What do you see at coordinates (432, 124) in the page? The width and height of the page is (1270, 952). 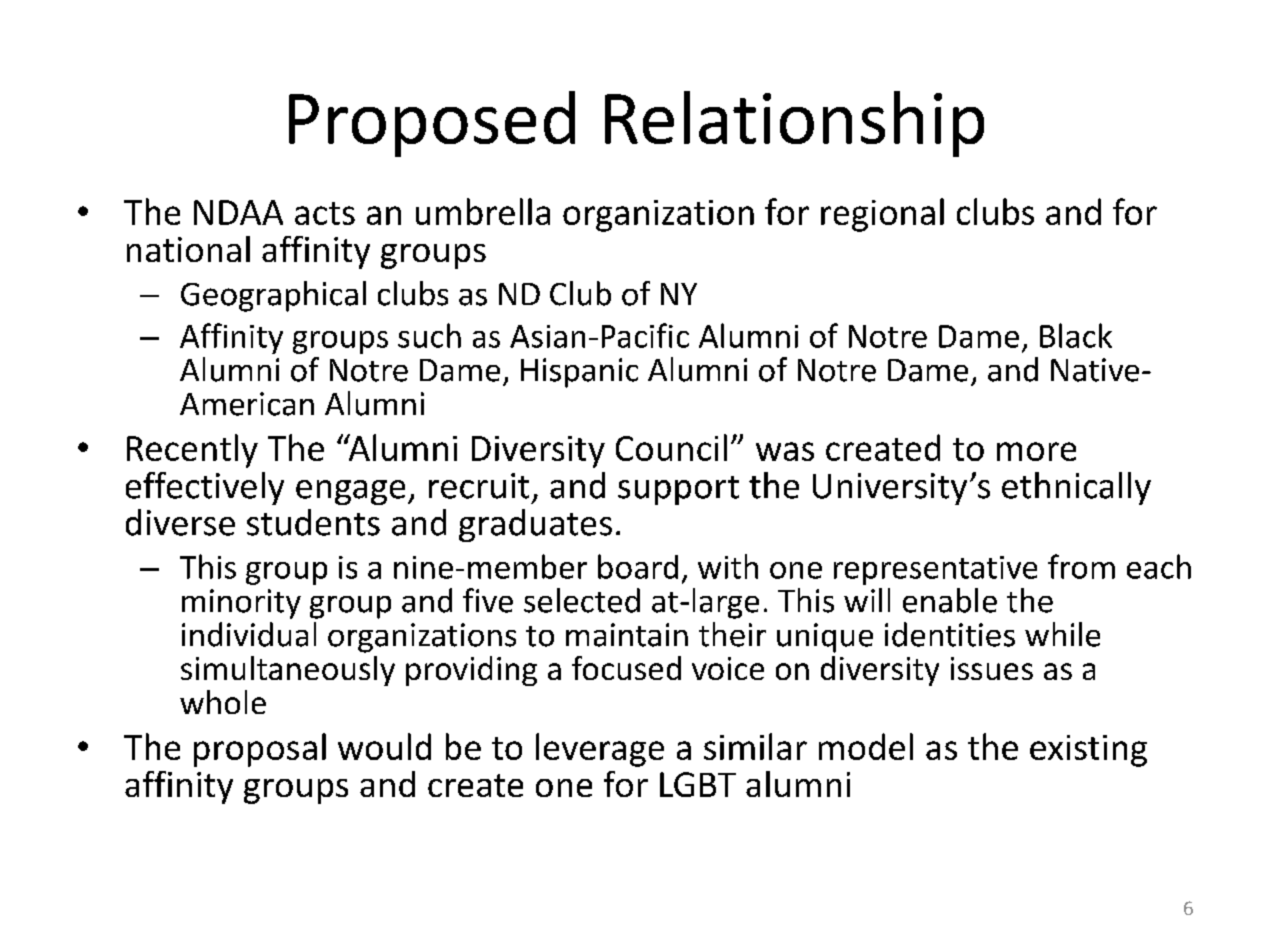 I see `Proposed` at bounding box center [432, 124].
